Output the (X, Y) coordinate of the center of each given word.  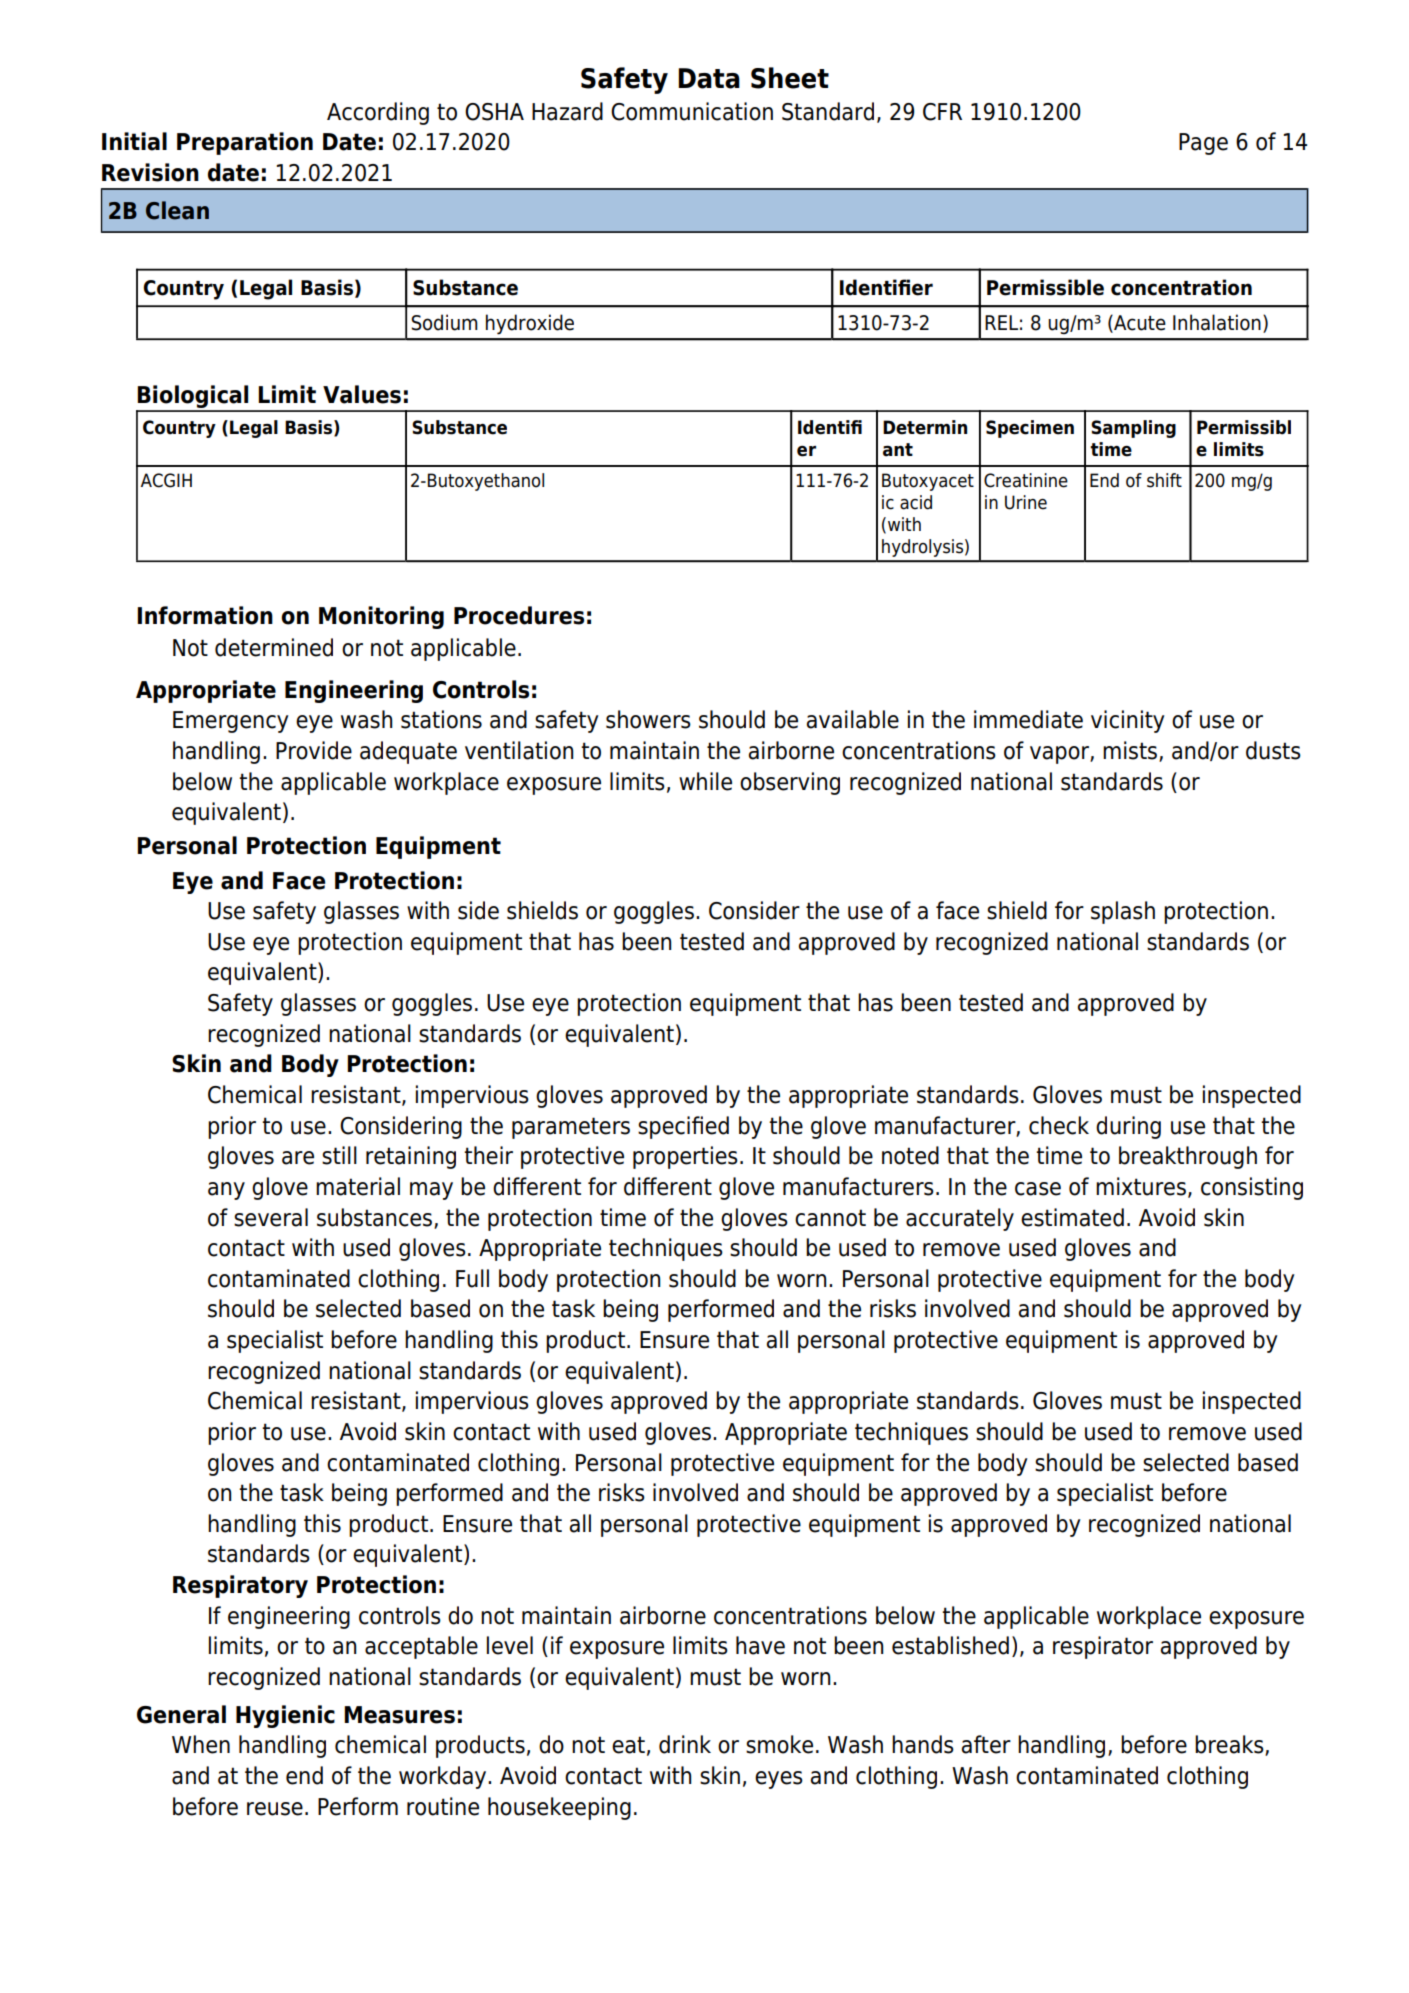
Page (1203, 144)
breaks (1230, 1745)
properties (685, 1157)
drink (685, 1744)
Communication (692, 111)
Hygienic (285, 1716)
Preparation (245, 143)
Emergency (231, 722)
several (271, 1217)
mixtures (1141, 1186)
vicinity (1128, 721)
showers (648, 719)
